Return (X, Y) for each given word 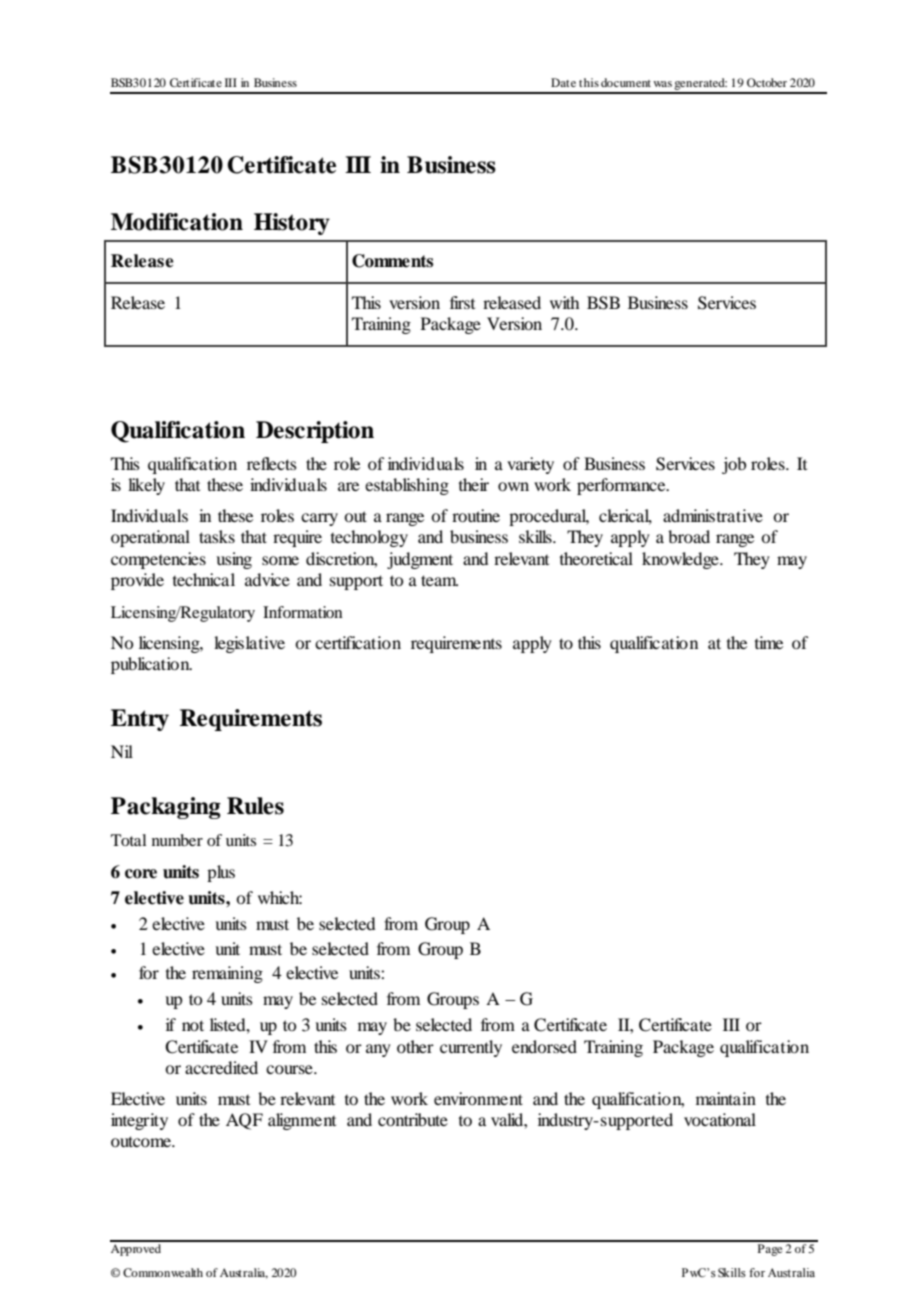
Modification (177, 222)
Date (563, 82)
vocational (720, 1119)
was (662, 84)
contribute (413, 1119)
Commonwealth (163, 1272)
